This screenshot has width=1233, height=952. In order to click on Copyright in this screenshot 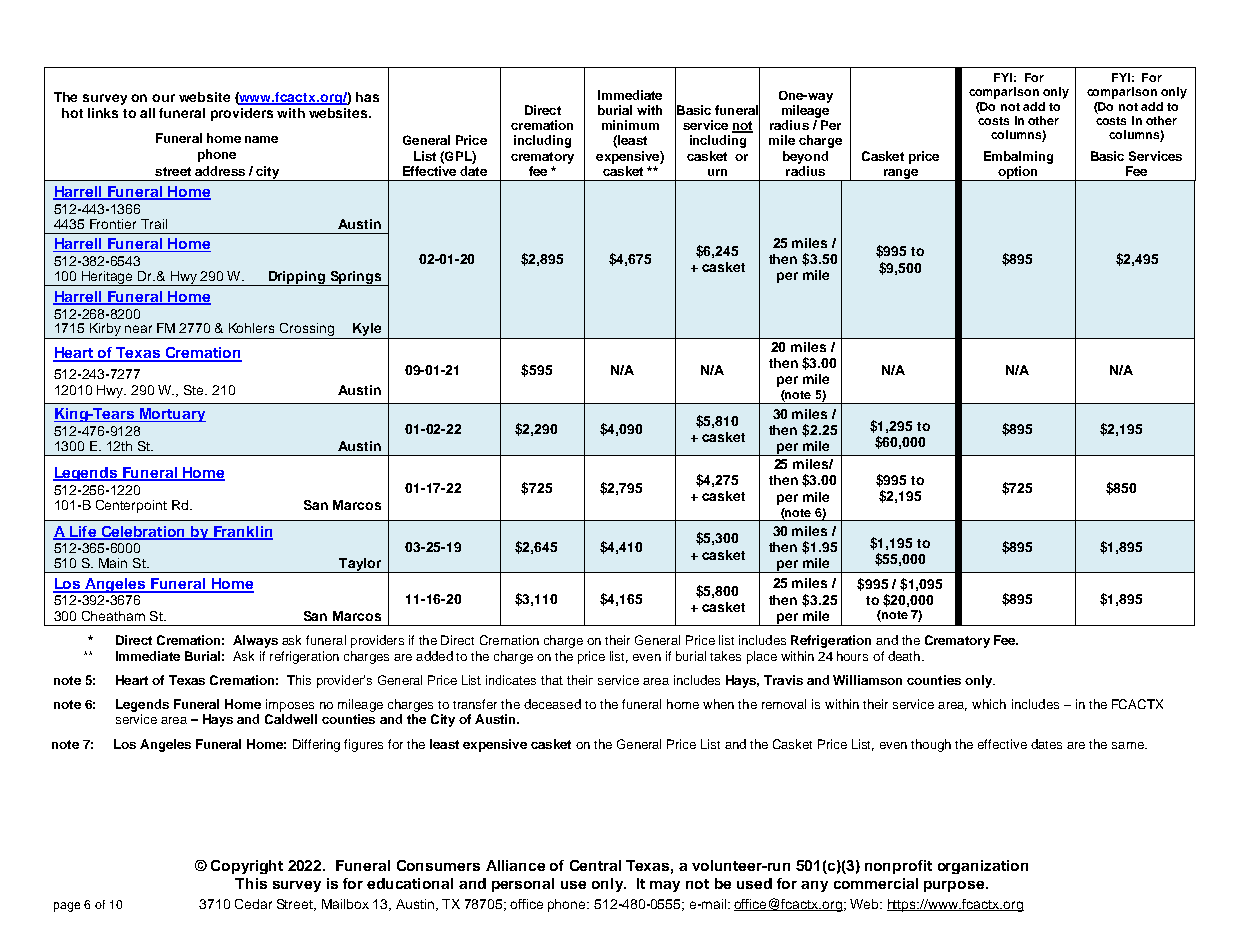, I will do `click(247, 867)`.
